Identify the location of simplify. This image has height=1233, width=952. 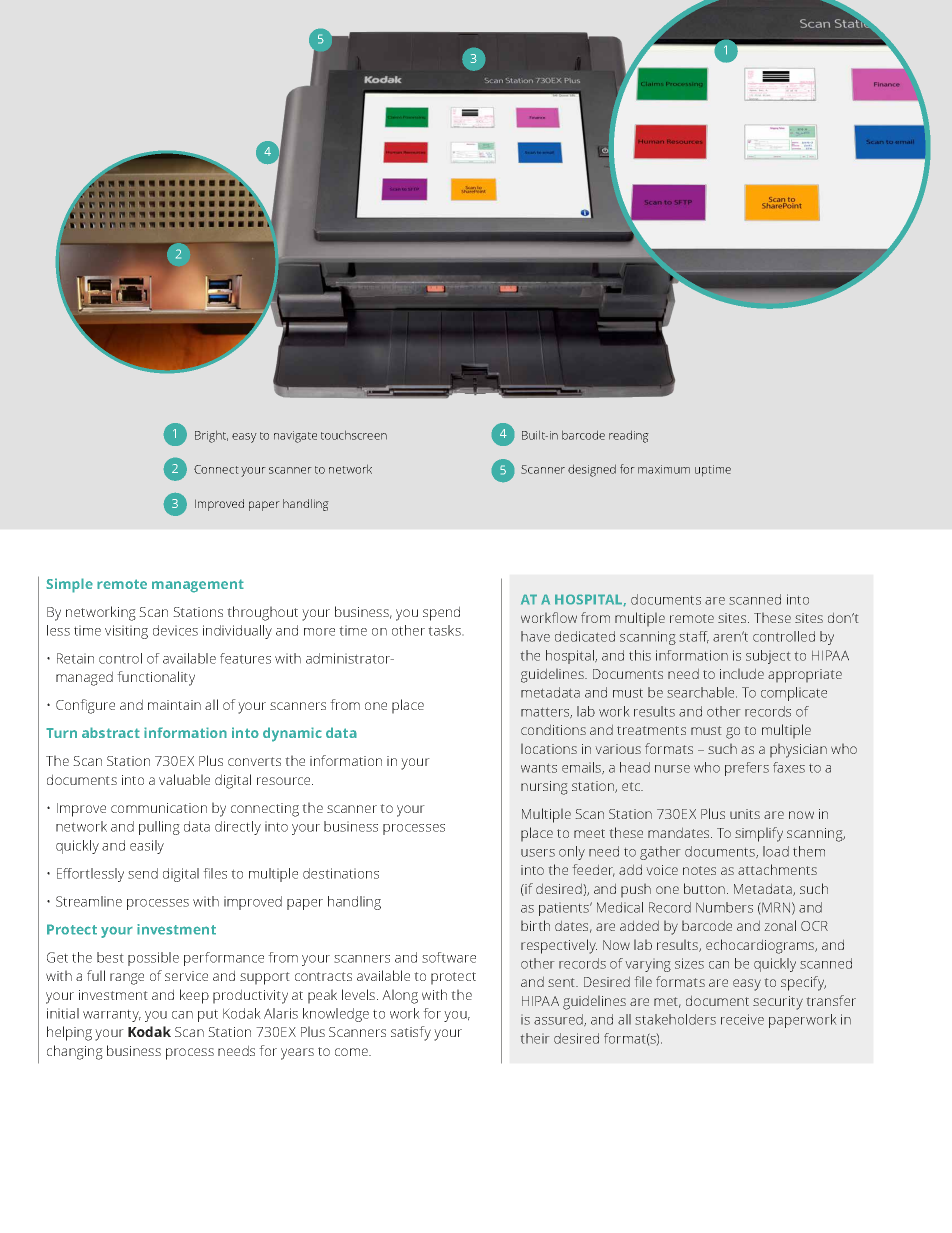
(759, 834).
